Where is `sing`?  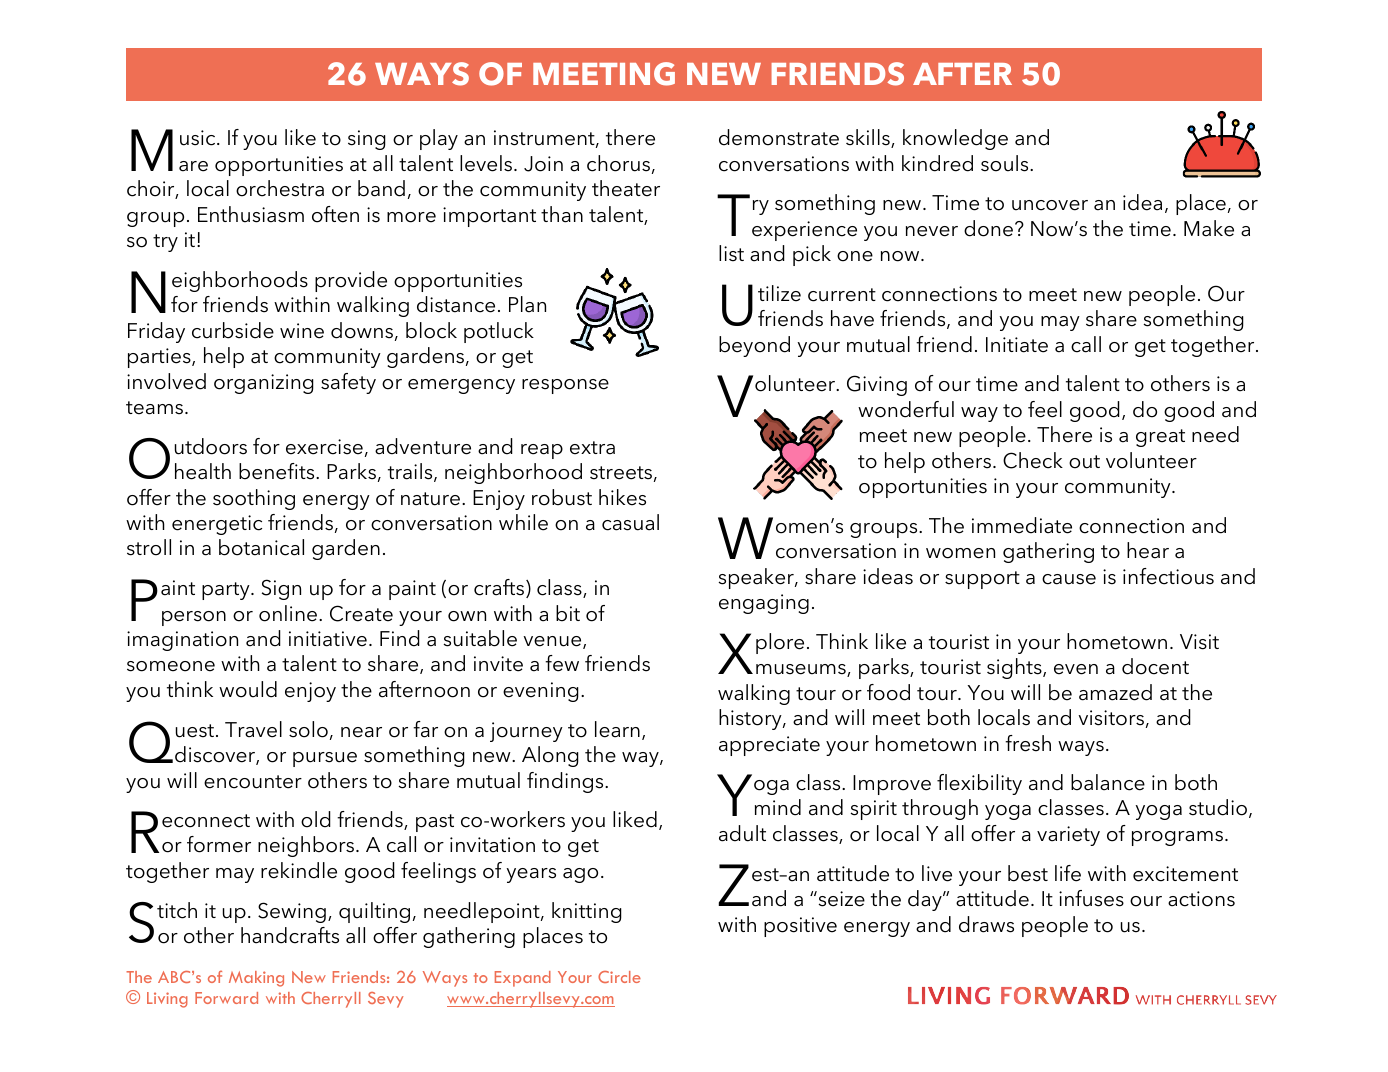
sing is located at coordinates (367, 140).
